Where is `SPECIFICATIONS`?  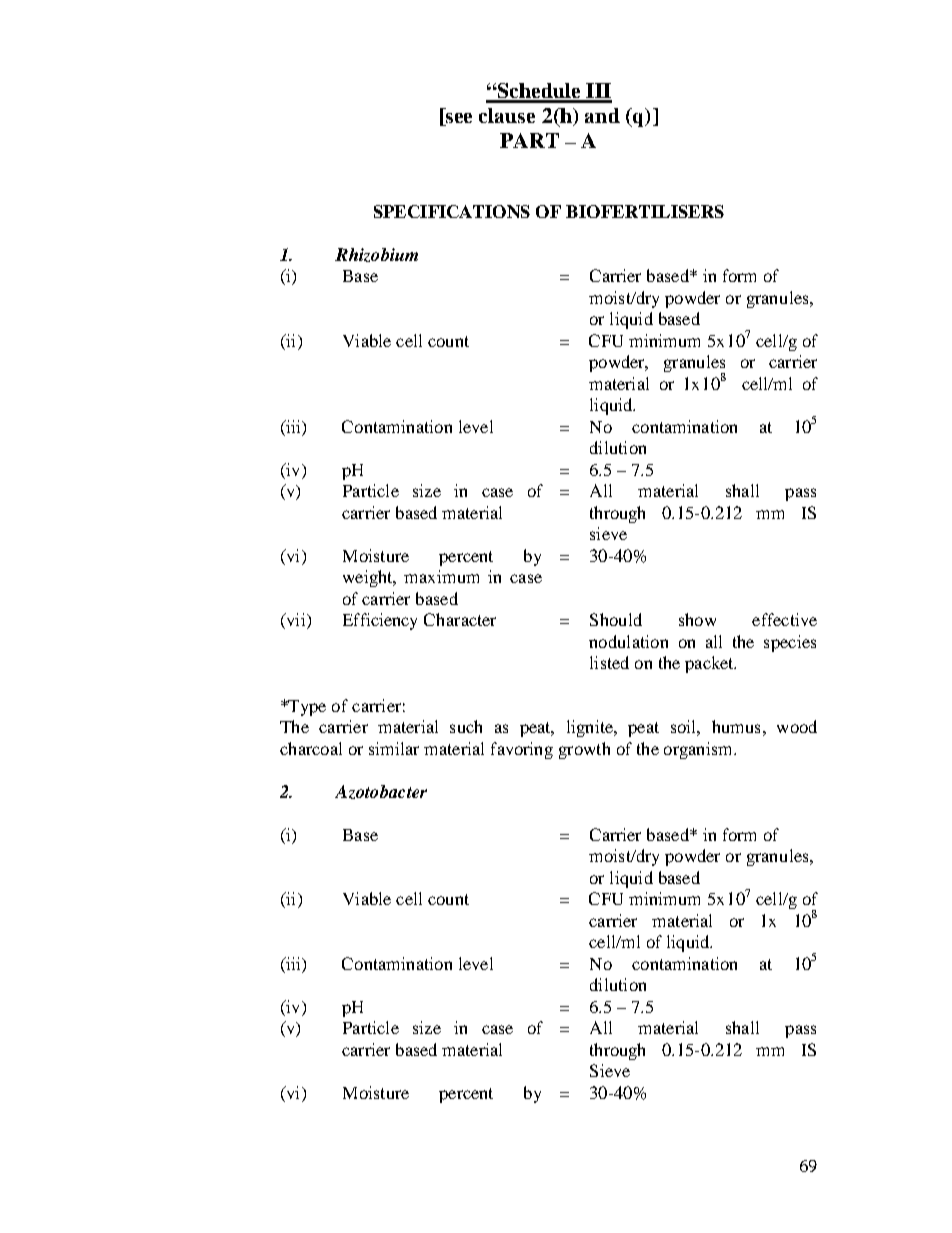
SPECIFICATIONS is located at coordinates (452, 211).
